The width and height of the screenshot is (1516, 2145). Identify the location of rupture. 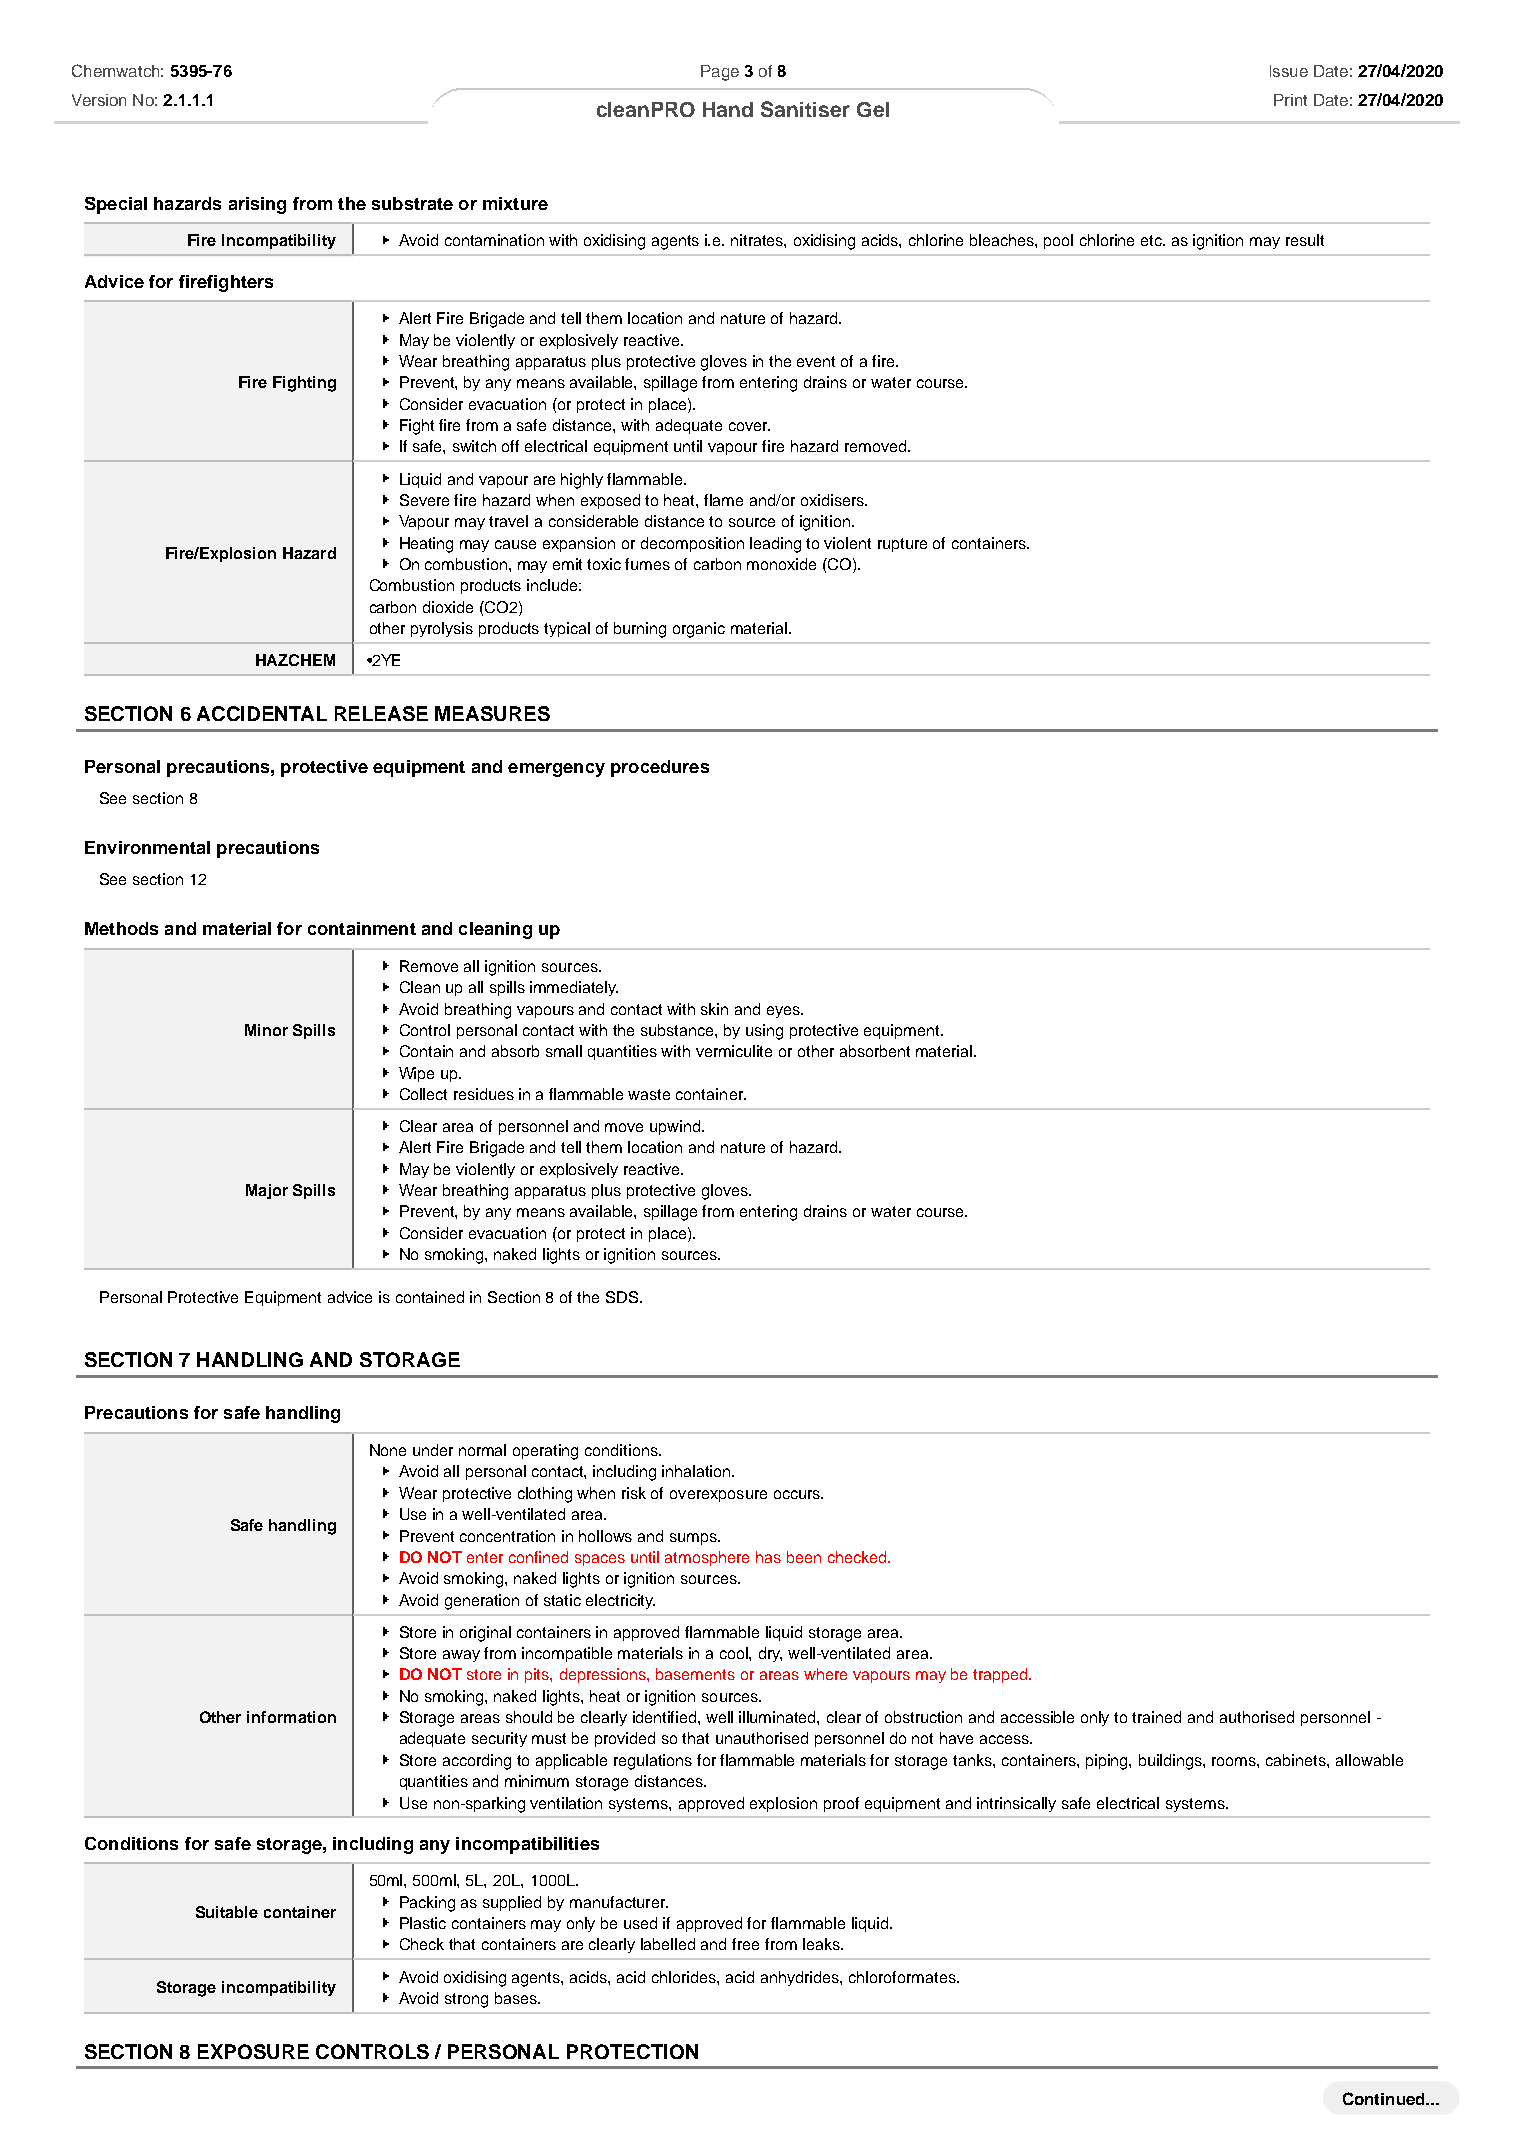
(902, 545).
